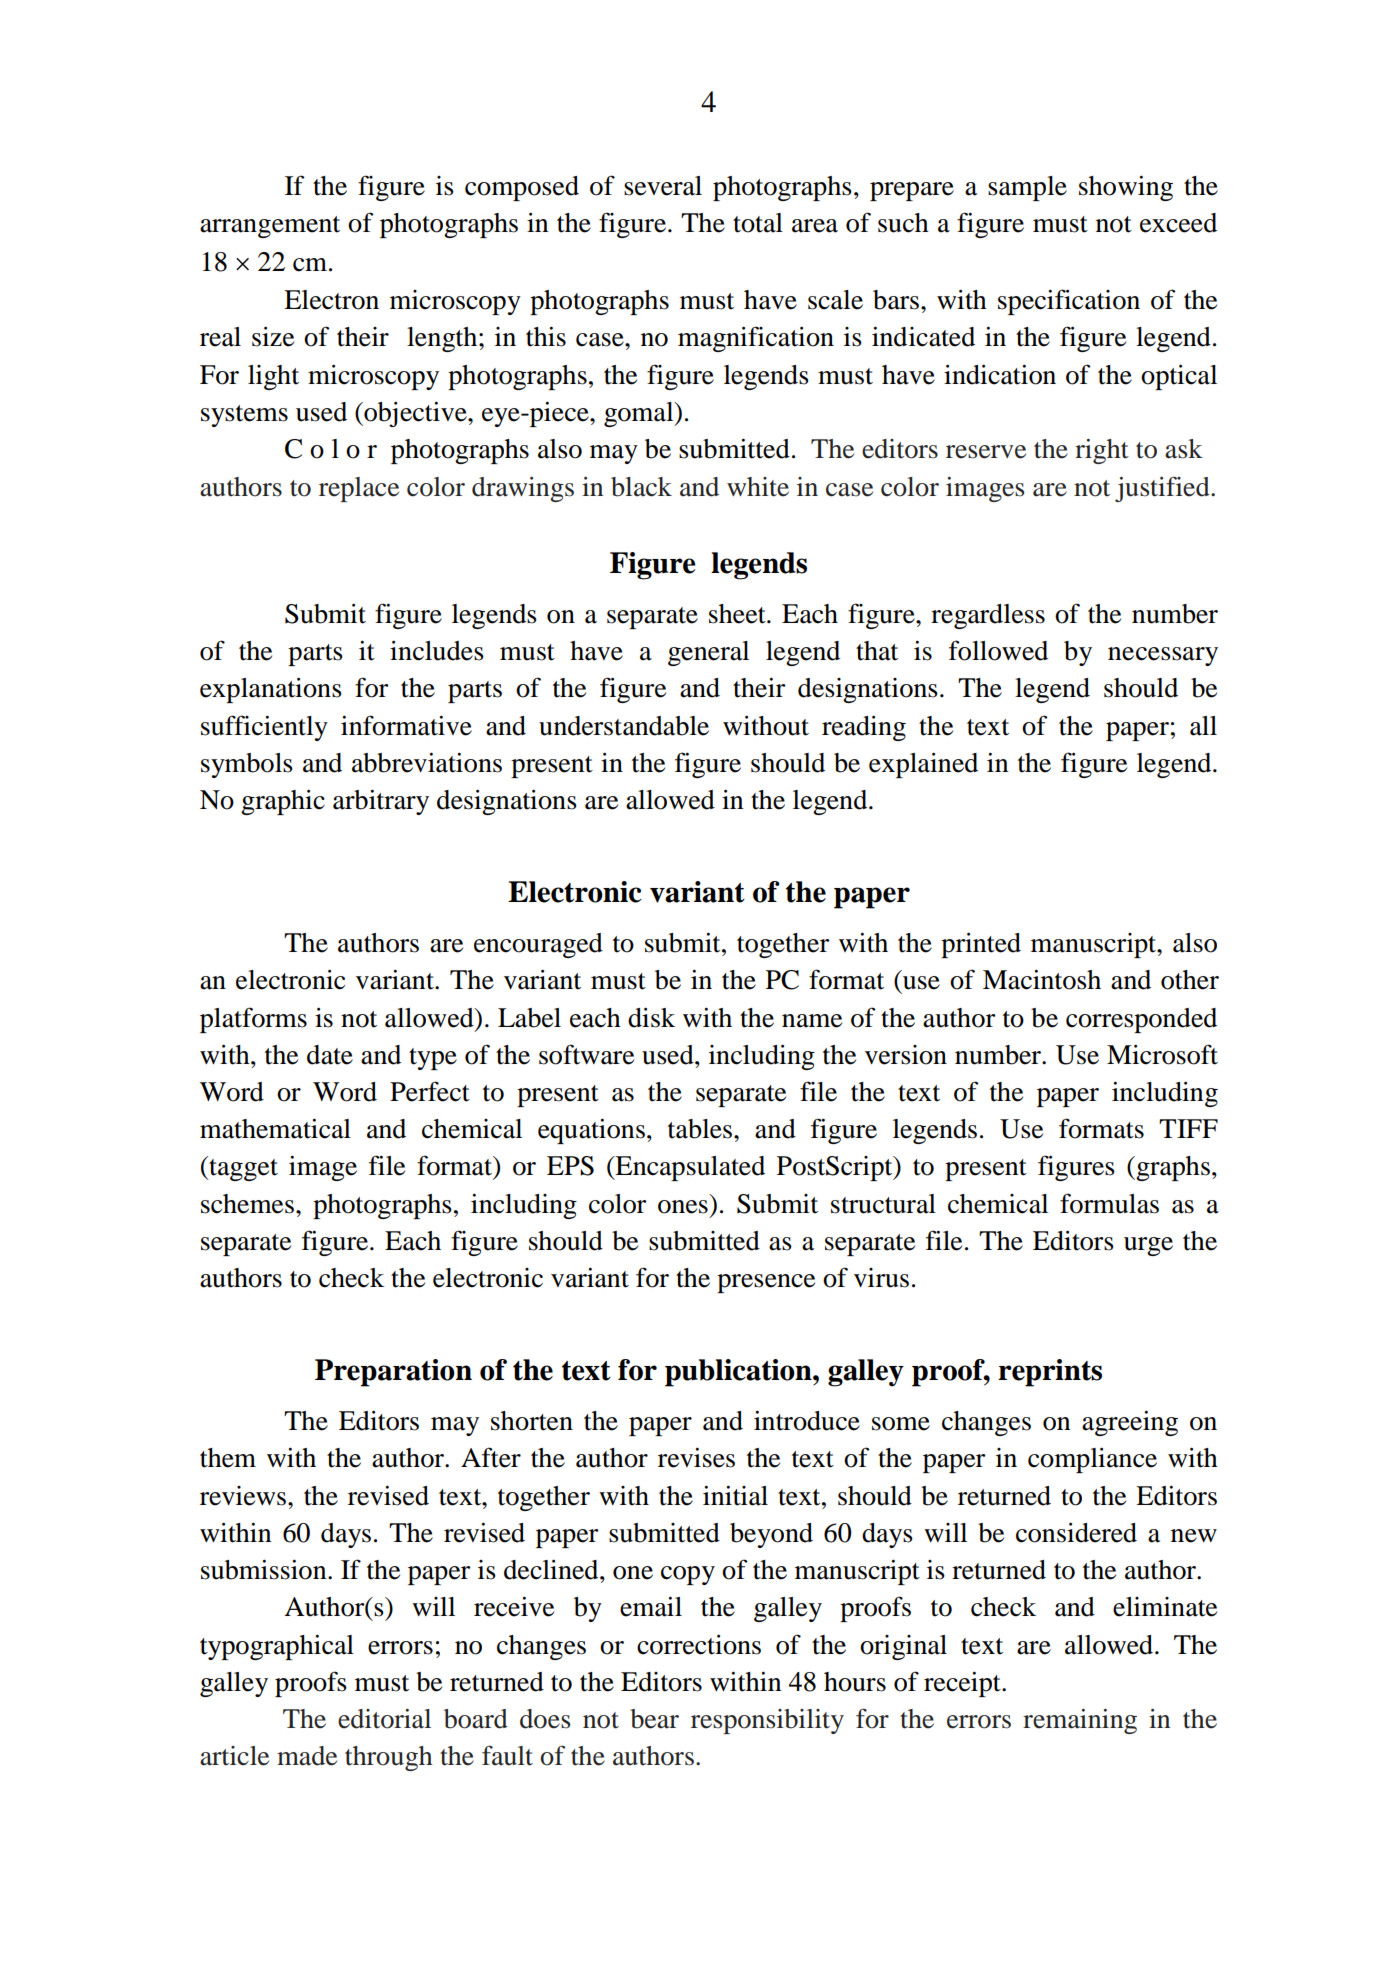  What do you see at coordinates (393, 1373) in the screenshot?
I see `Preparation` at bounding box center [393, 1373].
